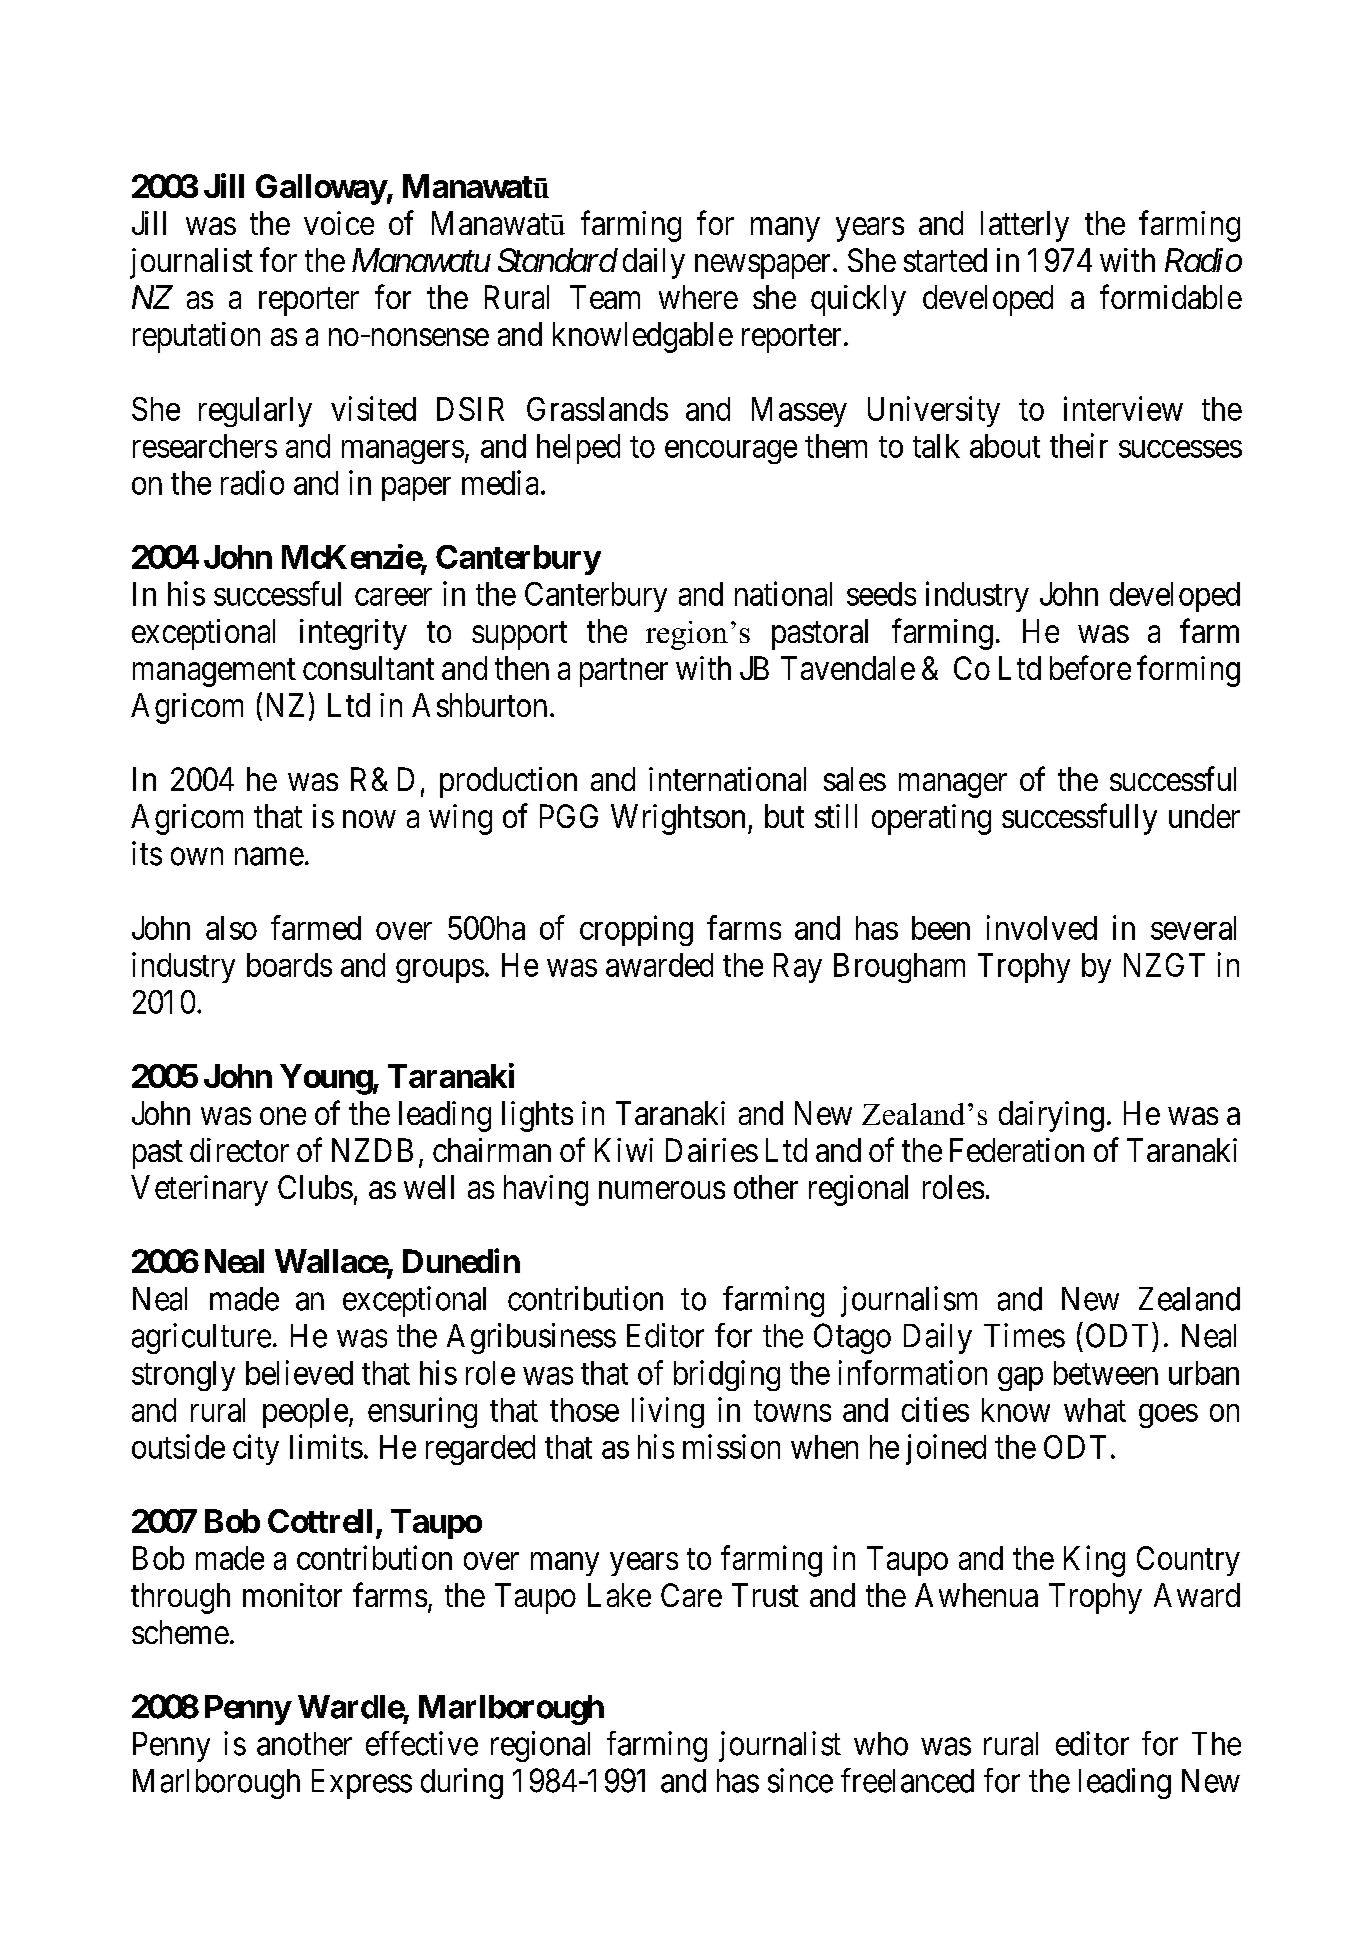  What do you see at coordinates (1090, 667) in the screenshot?
I see `before` at bounding box center [1090, 667].
